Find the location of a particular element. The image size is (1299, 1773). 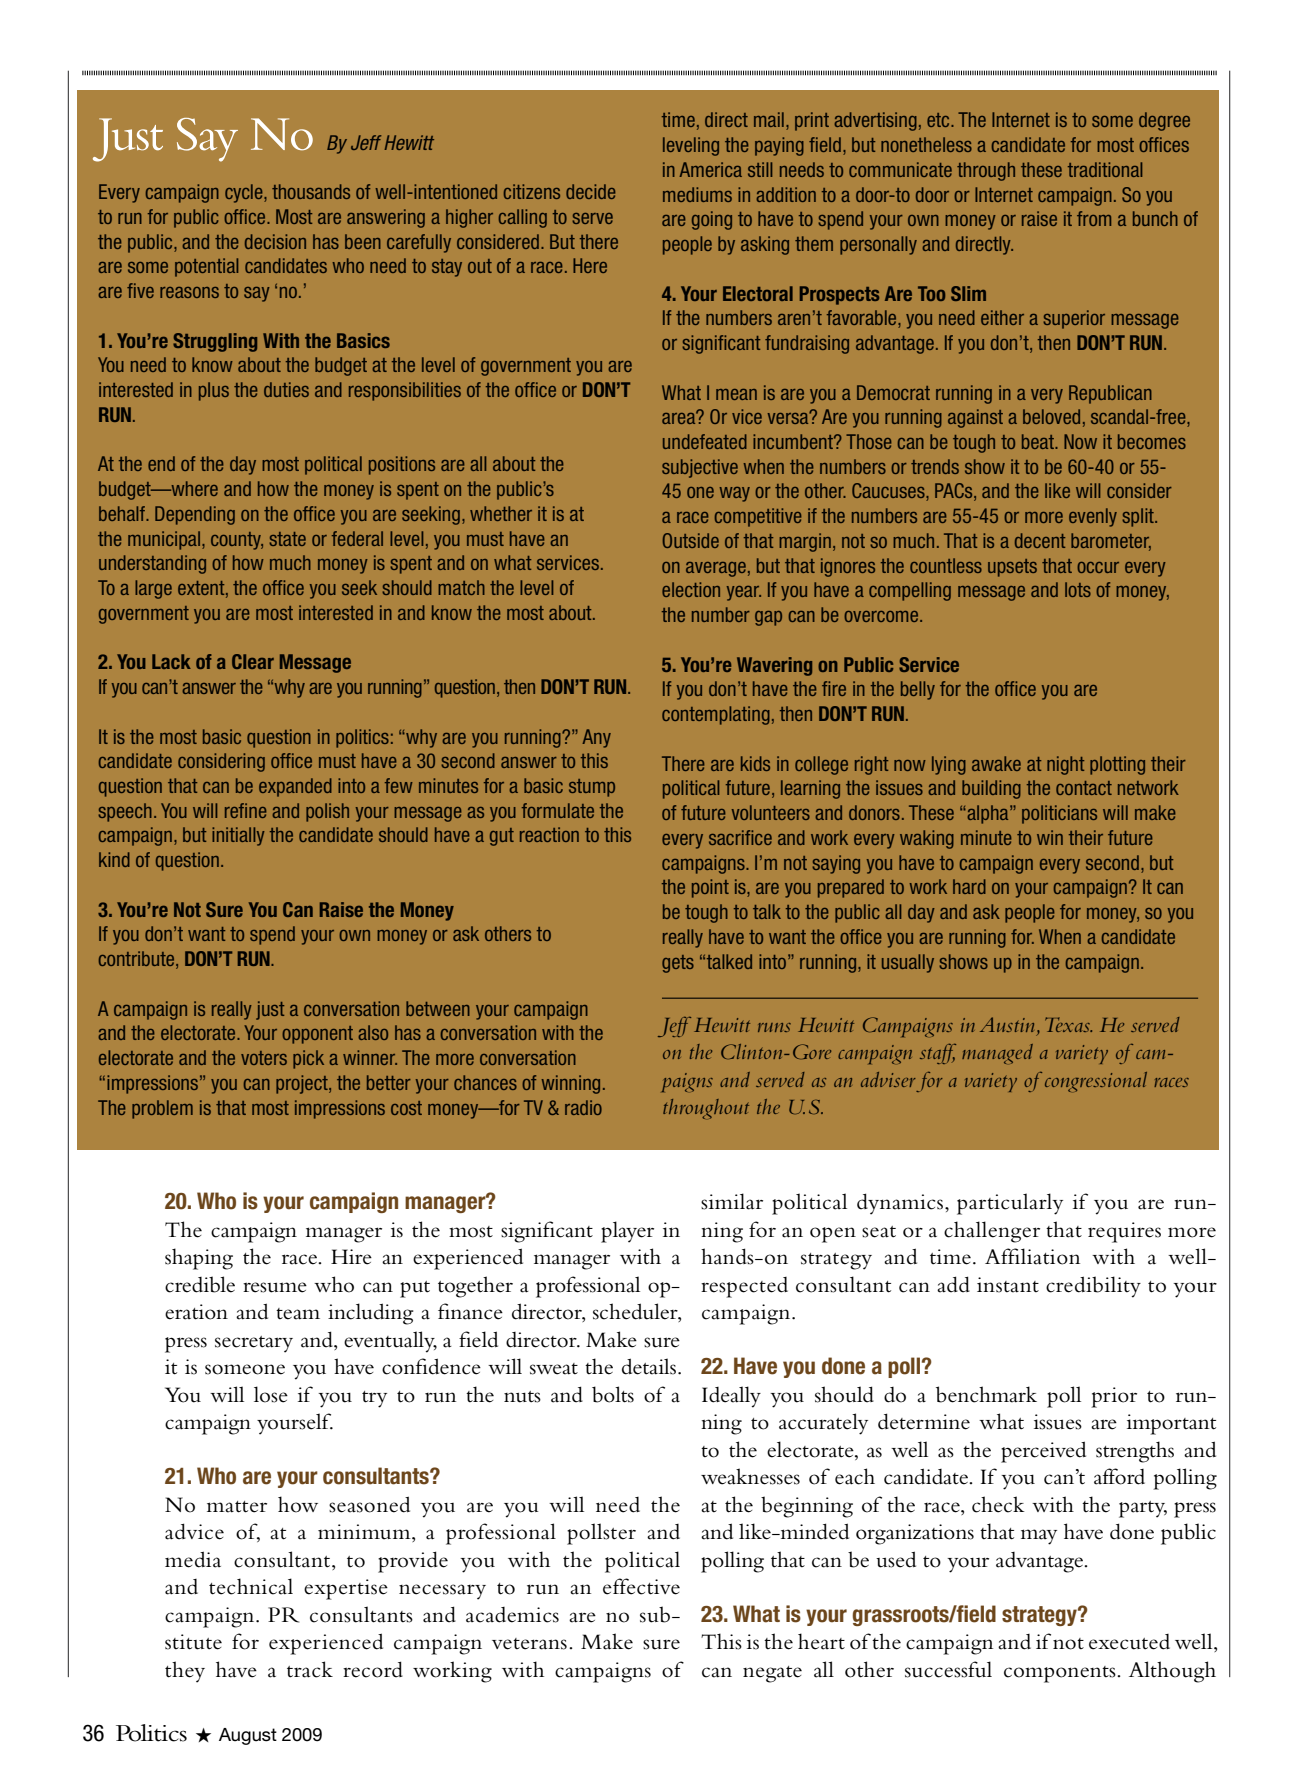

subjective is located at coordinates (700, 468).
